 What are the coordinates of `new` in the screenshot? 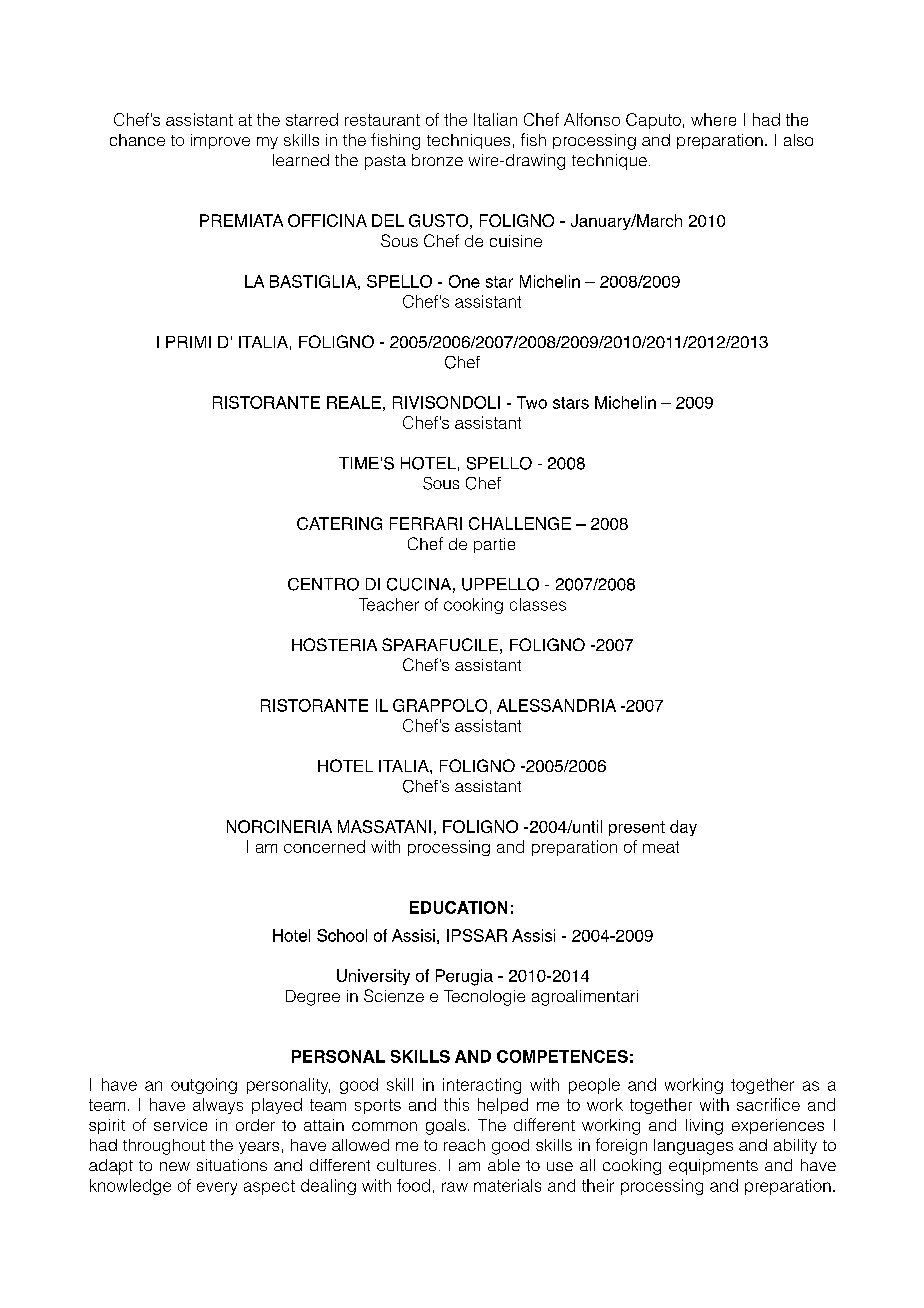 It's located at (175, 1166).
